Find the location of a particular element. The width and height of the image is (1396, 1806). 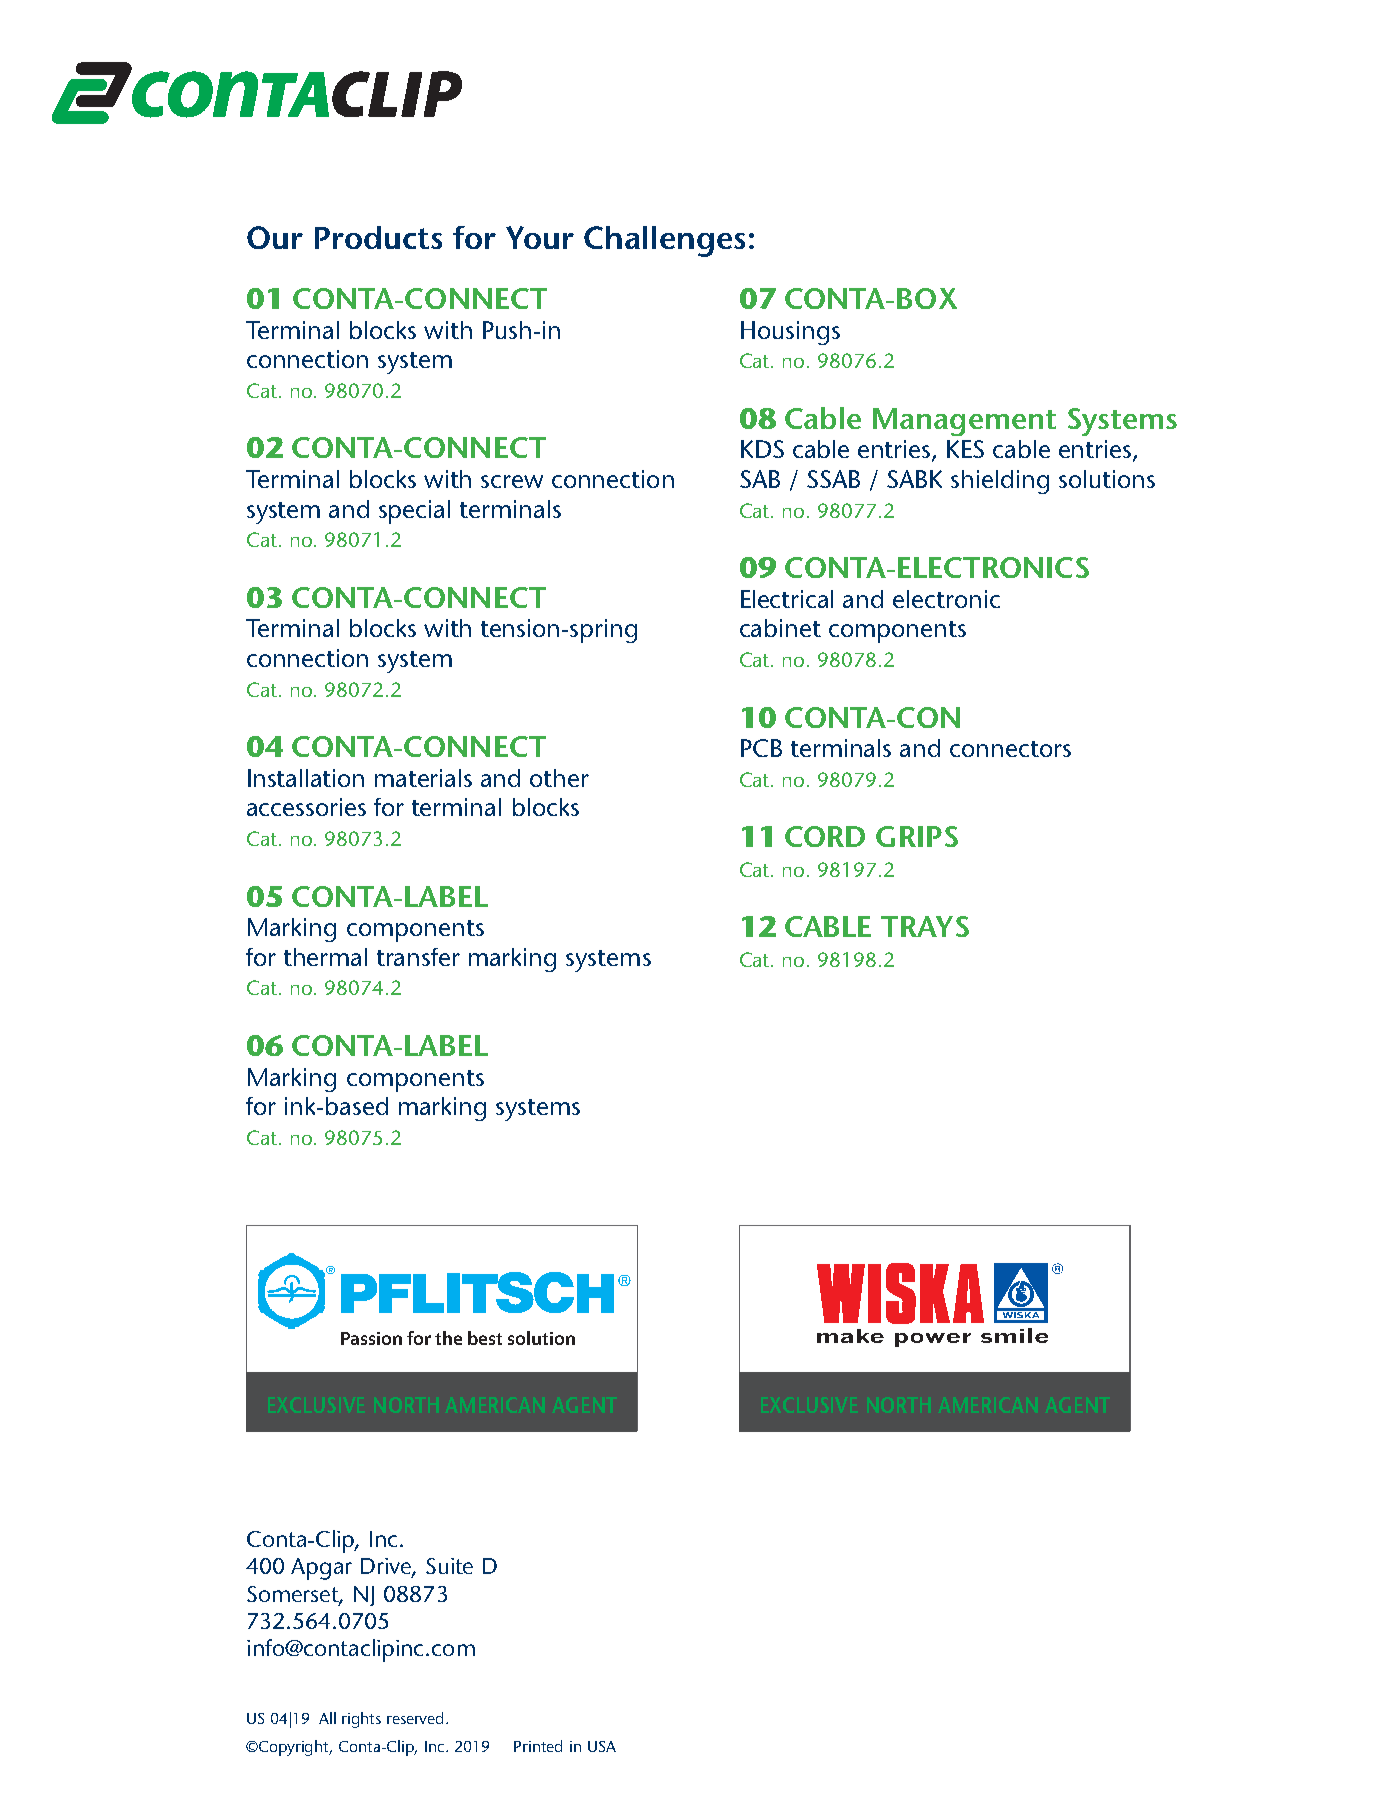

GRIPS is located at coordinates (917, 836).
